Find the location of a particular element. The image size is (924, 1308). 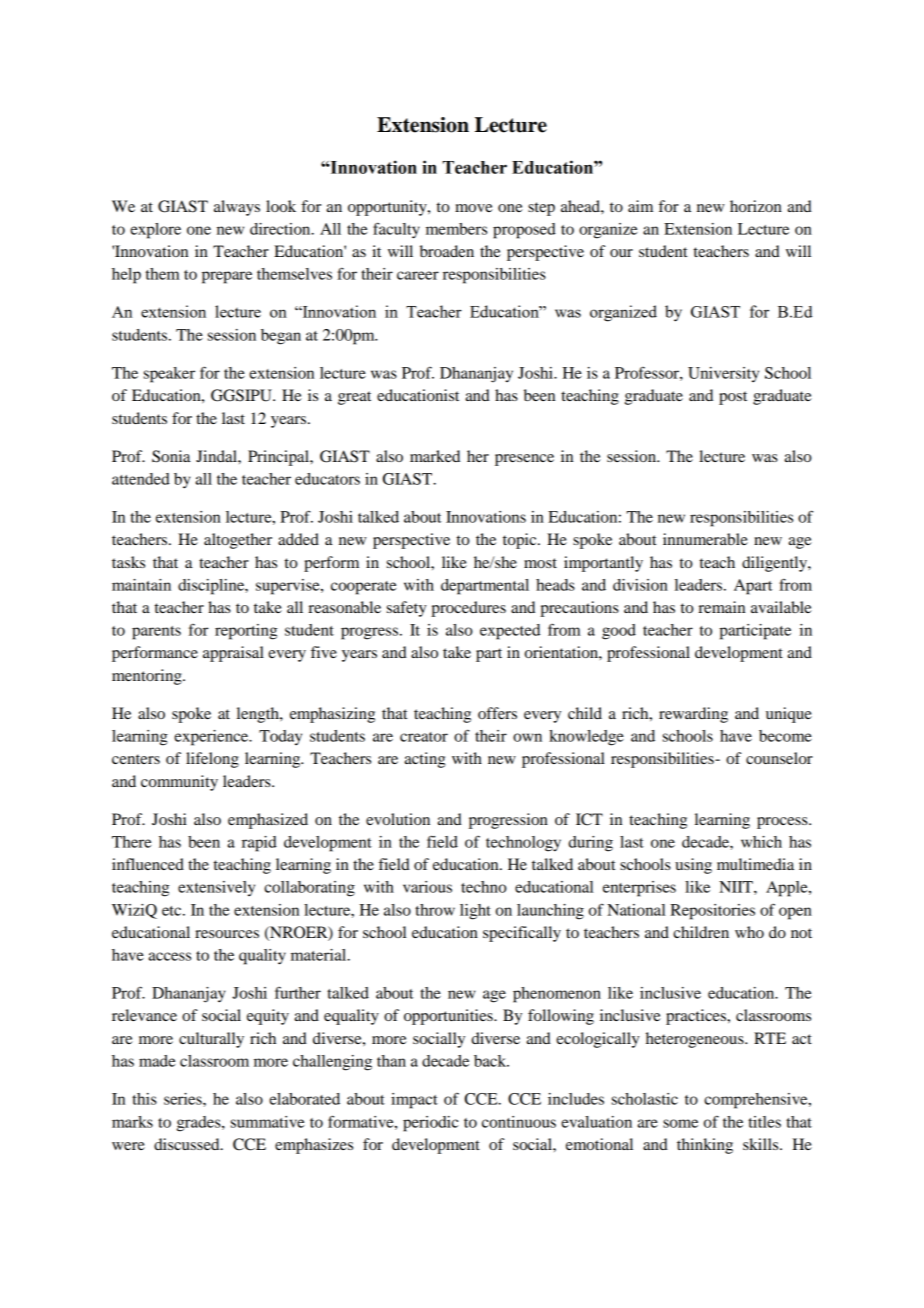

always is located at coordinates (237, 208).
